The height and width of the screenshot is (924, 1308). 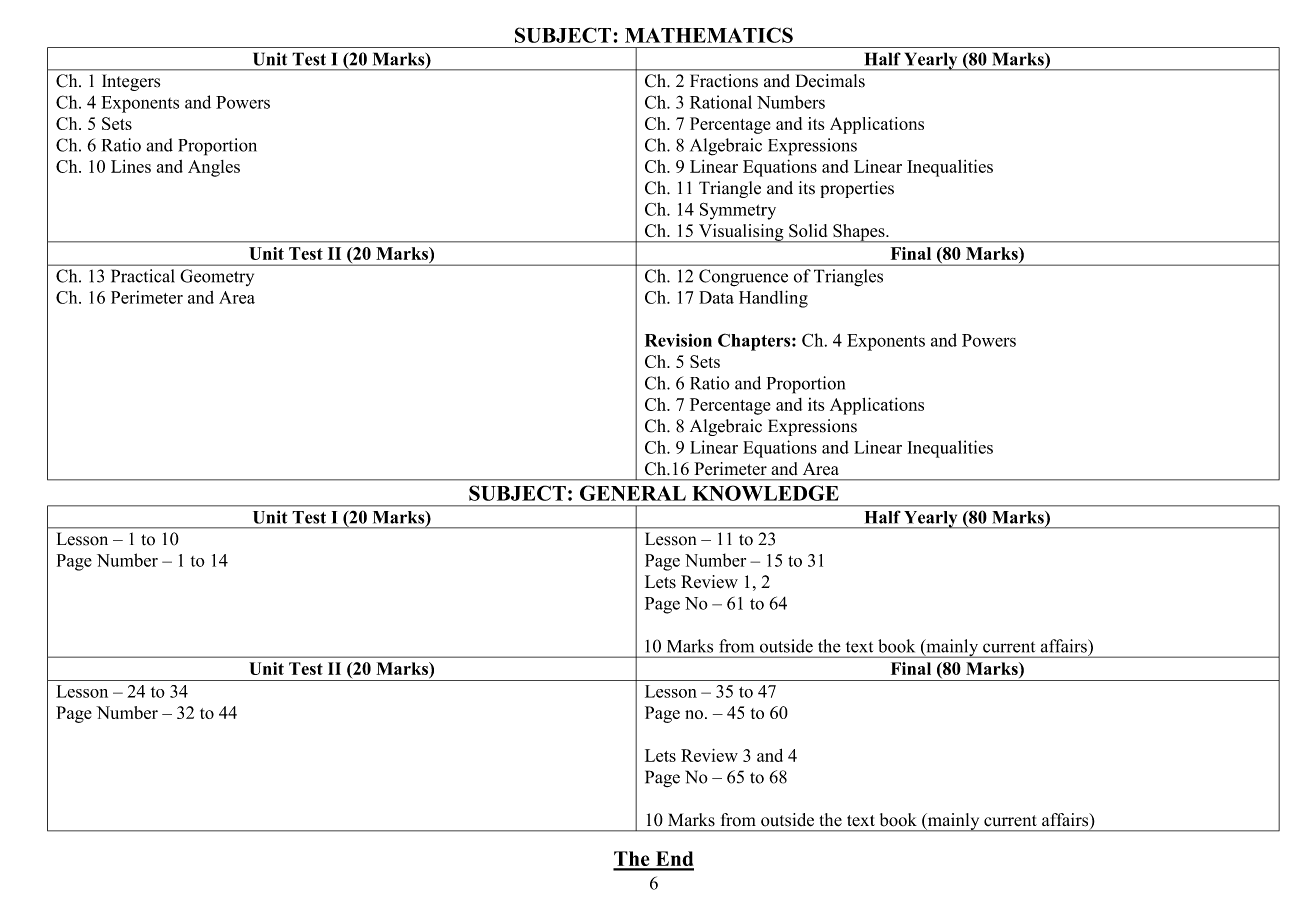 What do you see at coordinates (773, 299) in the screenshot?
I see `Handling` at bounding box center [773, 299].
